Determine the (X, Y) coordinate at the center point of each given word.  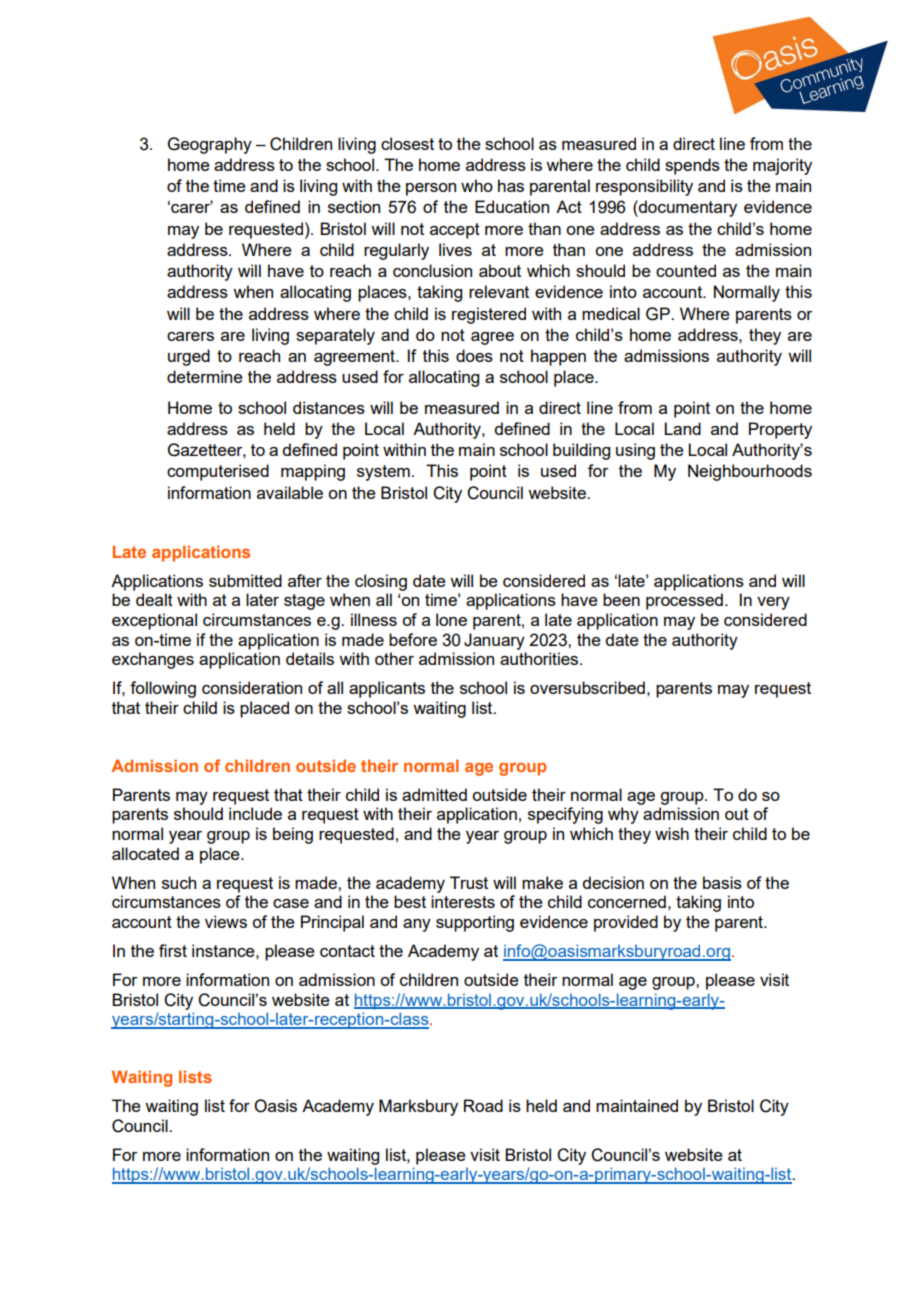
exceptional (154, 621)
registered (489, 315)
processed (684, 601)
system (383, 473)
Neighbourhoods (750, 472)
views (226, 921)
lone (451, 619)
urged (189, 357)
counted (686, 270)
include (255, 813)
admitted (434, 794)
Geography (210, 145)
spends (692, 166)
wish (672, 833)
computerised (218, 472)
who (477, 185)
